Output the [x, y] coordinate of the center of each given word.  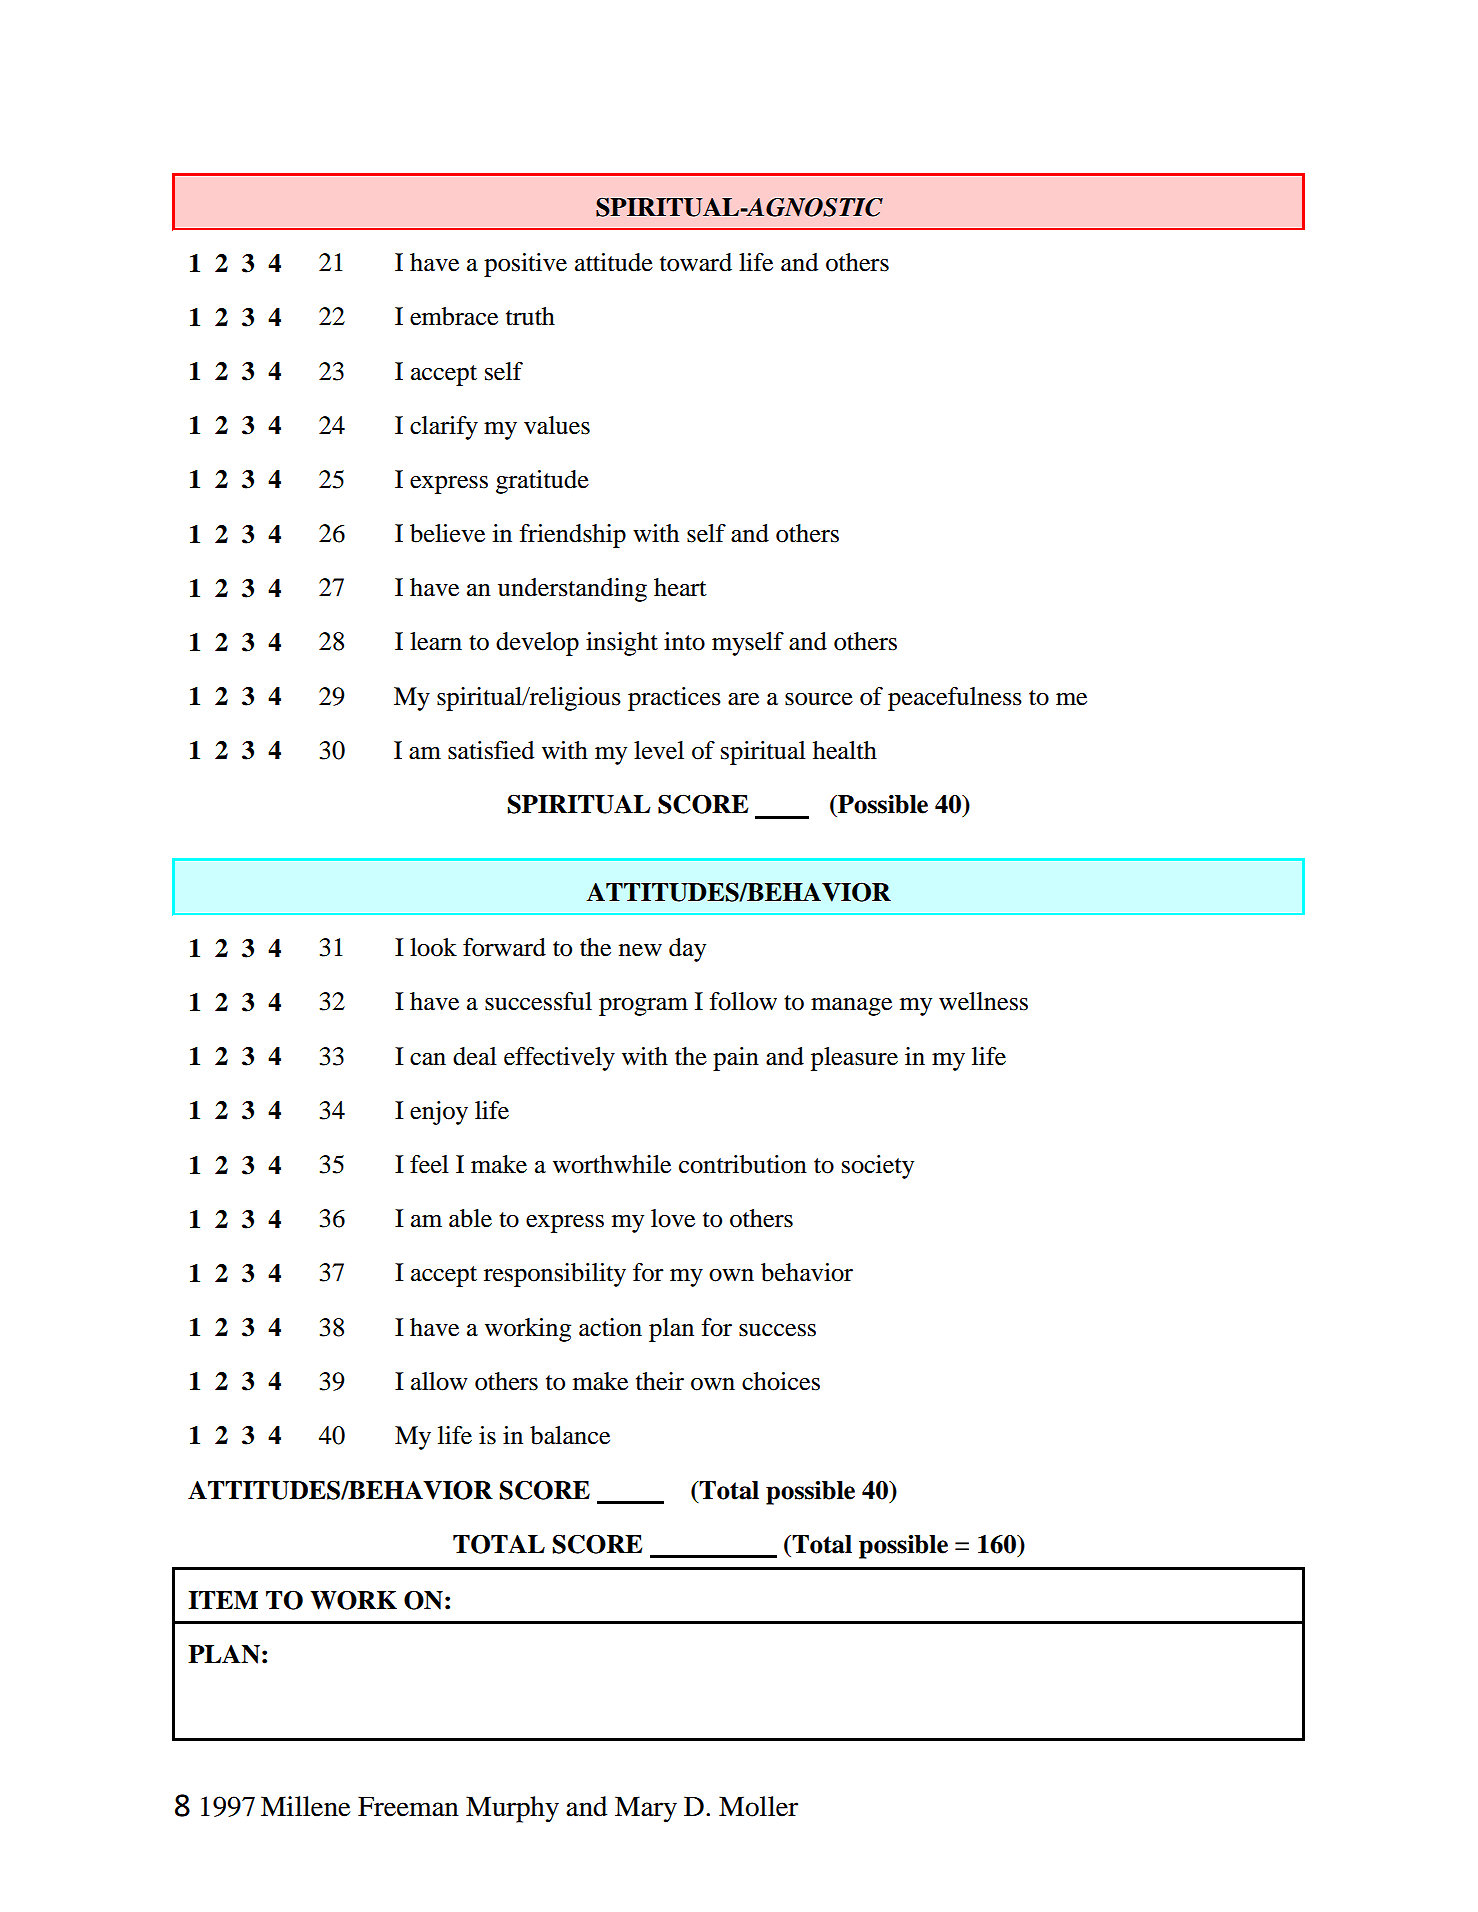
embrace [454, 316]
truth [530, 316]
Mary [646, 1809]
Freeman [408, 1806]
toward [696, 262]
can [428, 1059]
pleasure [854, 1059]
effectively [559, 1059]
